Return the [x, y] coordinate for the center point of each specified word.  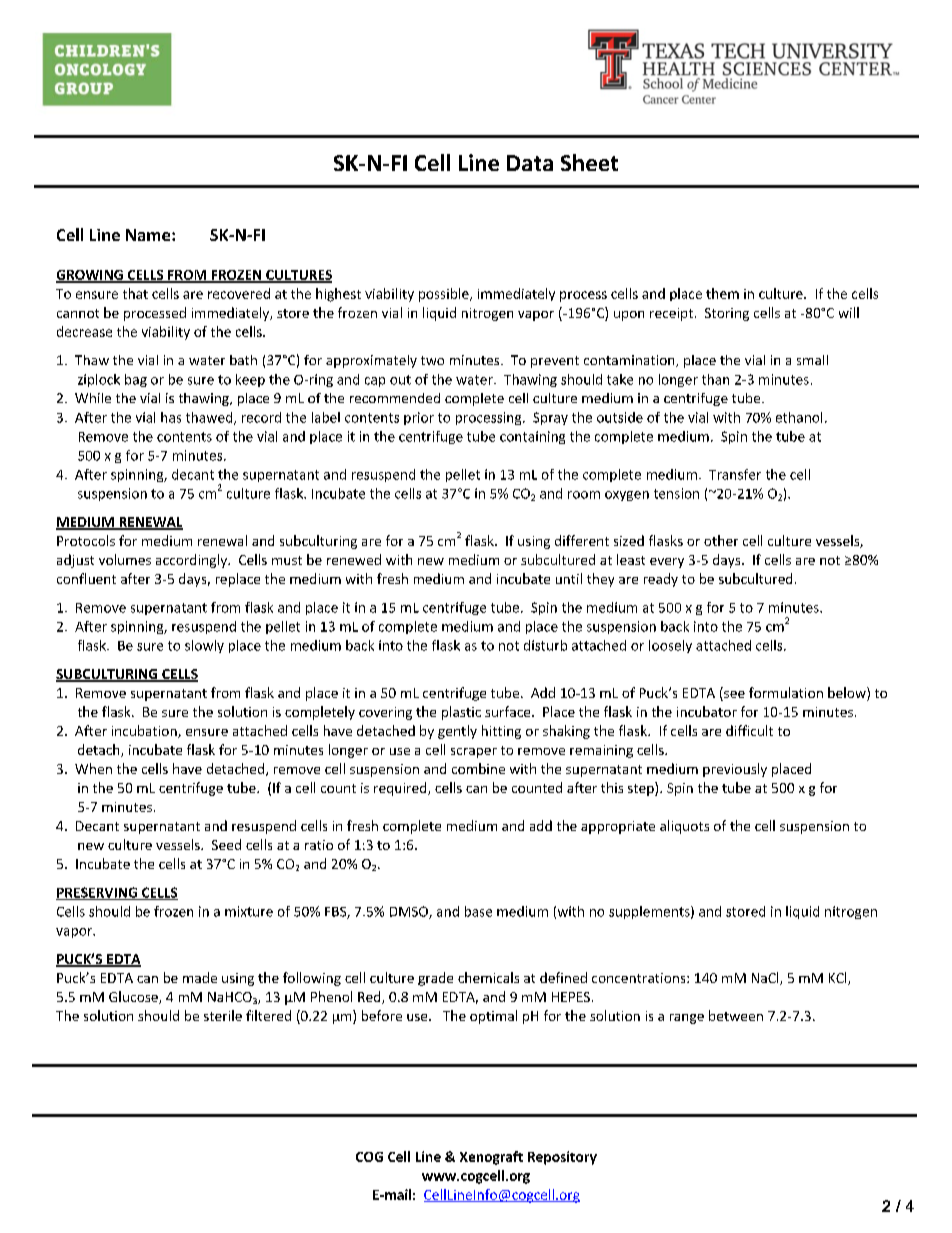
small [812, 360]
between [736, 1015]
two [432, 360]
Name [149, 235]
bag [136, 380]
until [569, 578]
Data [530, 163]
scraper [474, 753]
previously [735, 770]
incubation [145, 731]
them [722, 293]
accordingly [192, 561]
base [478, 911]
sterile [223, 1015]
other [721, 540]
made [200, 977]
